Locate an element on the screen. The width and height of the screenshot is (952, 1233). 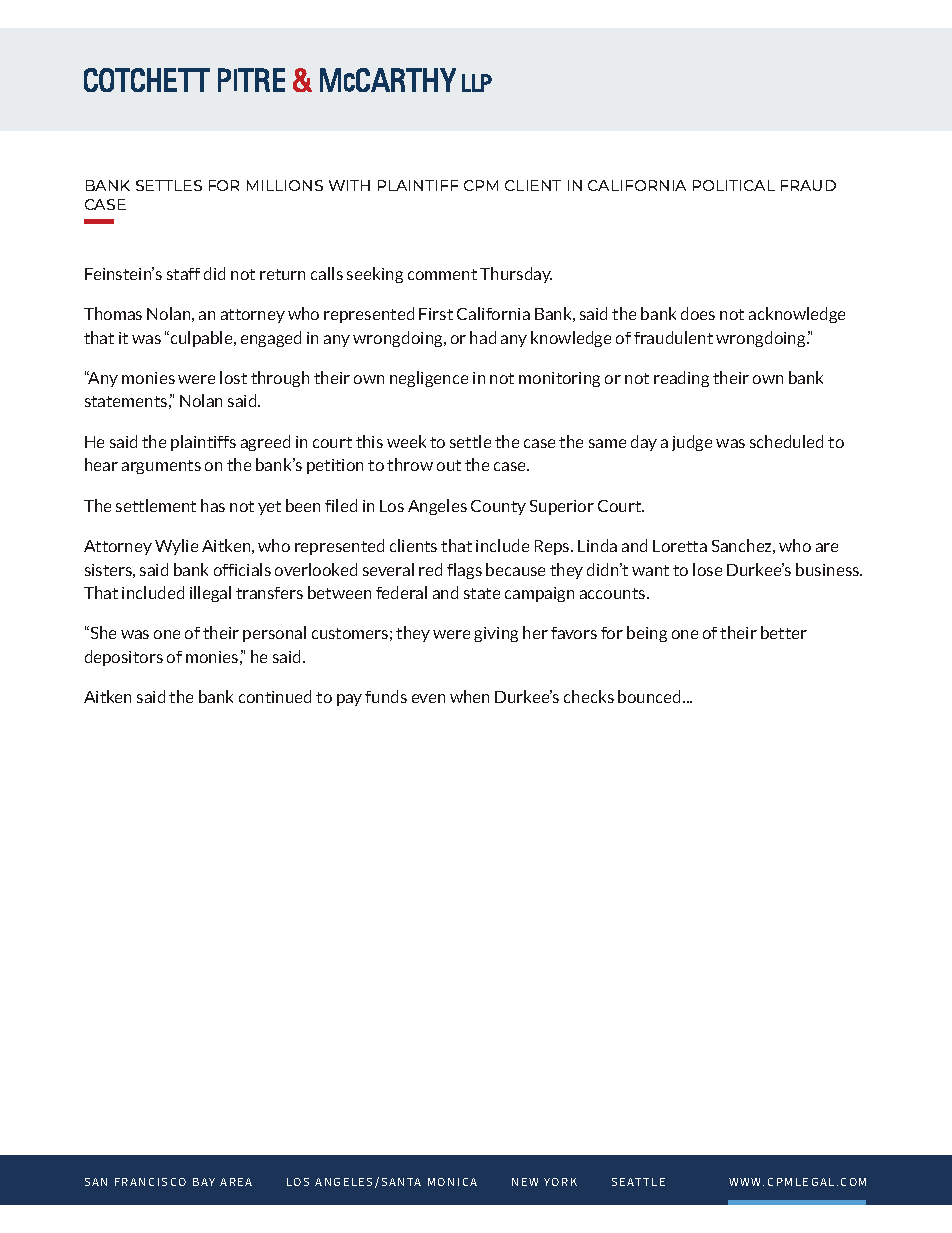
negligence is located at coordinates (429, 379).
